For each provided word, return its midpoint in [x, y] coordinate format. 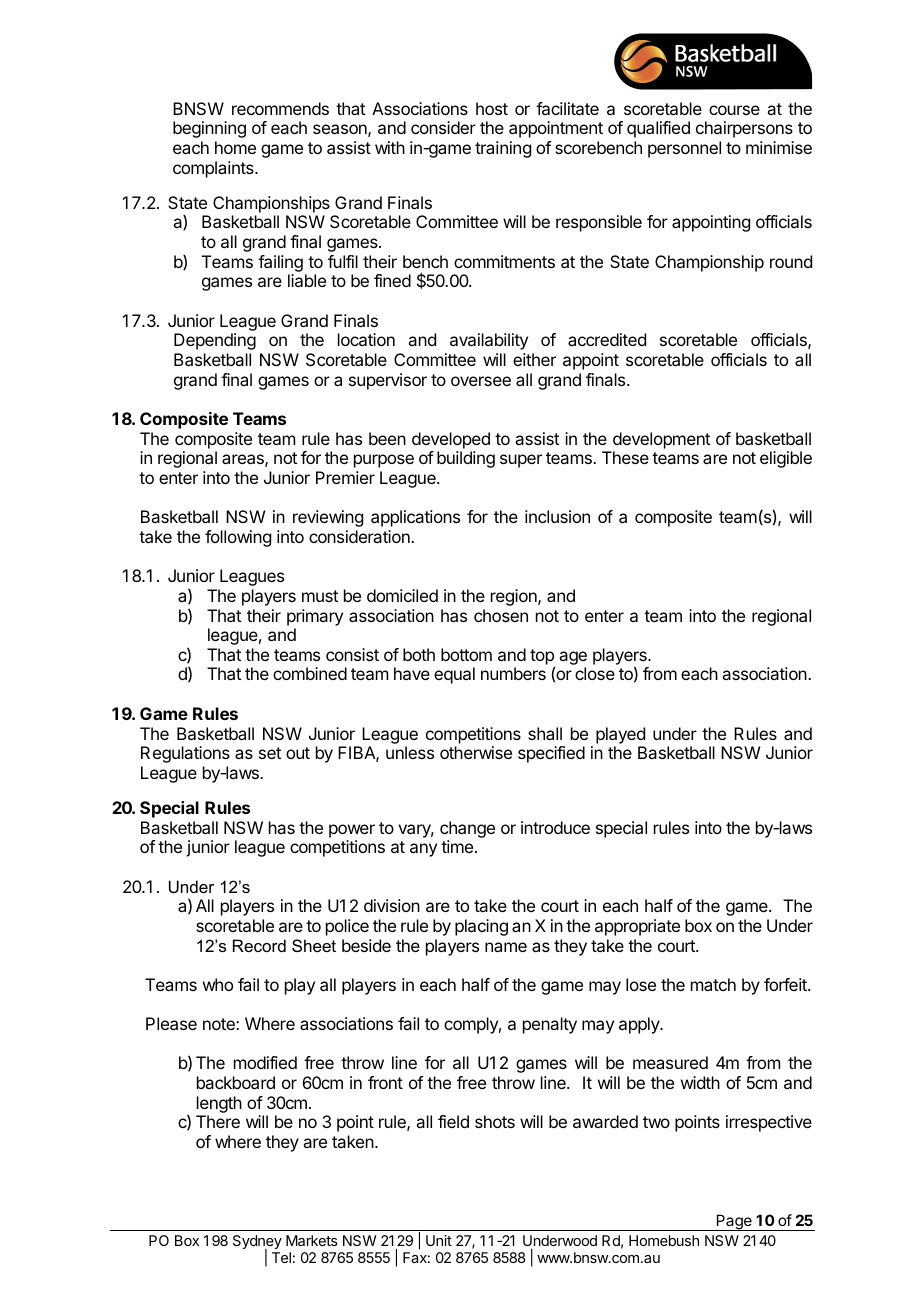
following [238, 538]
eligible [786, 459]
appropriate [637, 927]
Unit [439, 1240]
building [466, 459]
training [503, 149]
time [458, 846]
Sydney [257, 1243]
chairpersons [744, 129]
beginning [209, 129]
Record [259, 945]
